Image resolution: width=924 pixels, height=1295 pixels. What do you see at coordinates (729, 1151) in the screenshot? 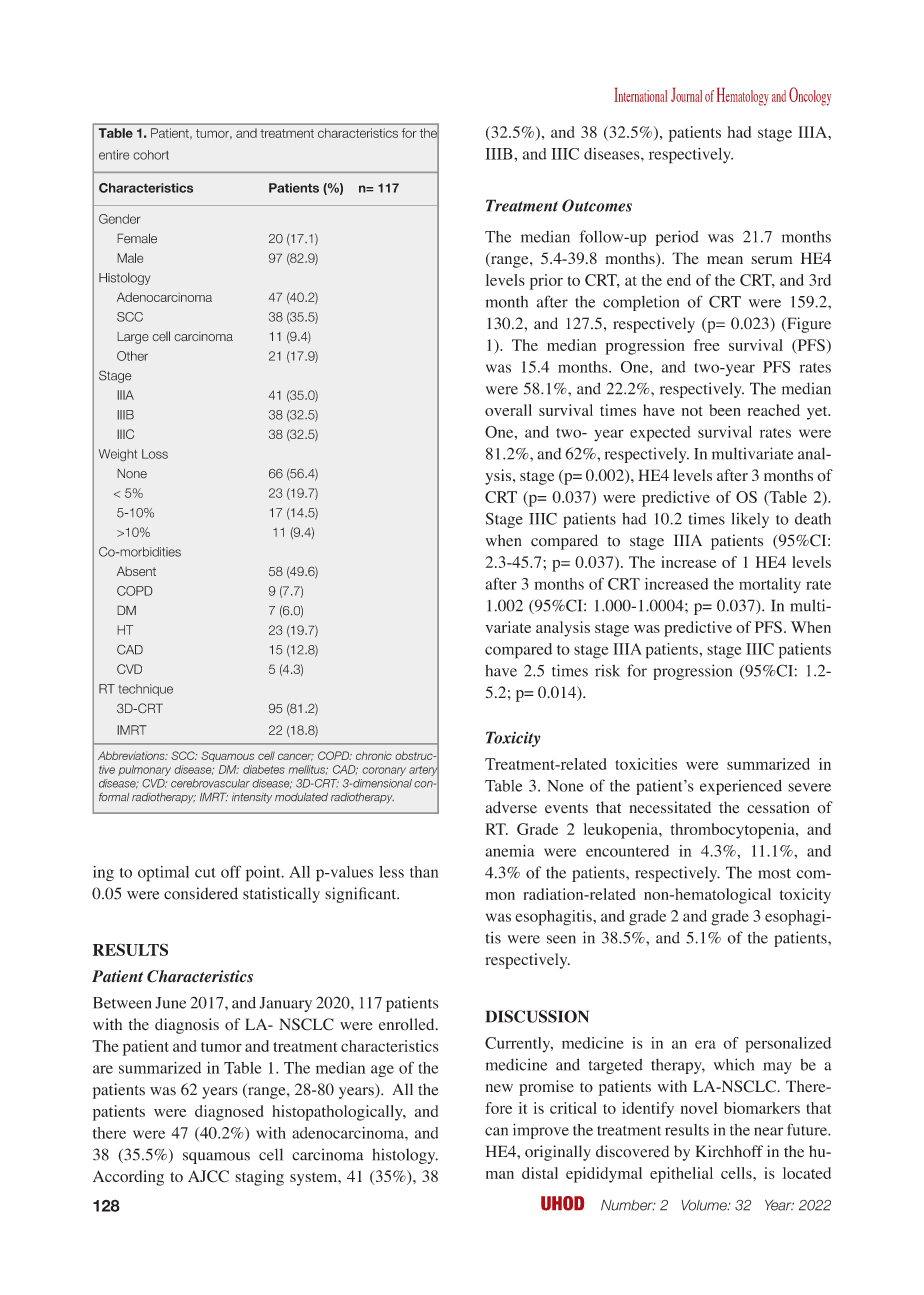
I see `Kirchhoff` at bounding box center [729, 1151].
